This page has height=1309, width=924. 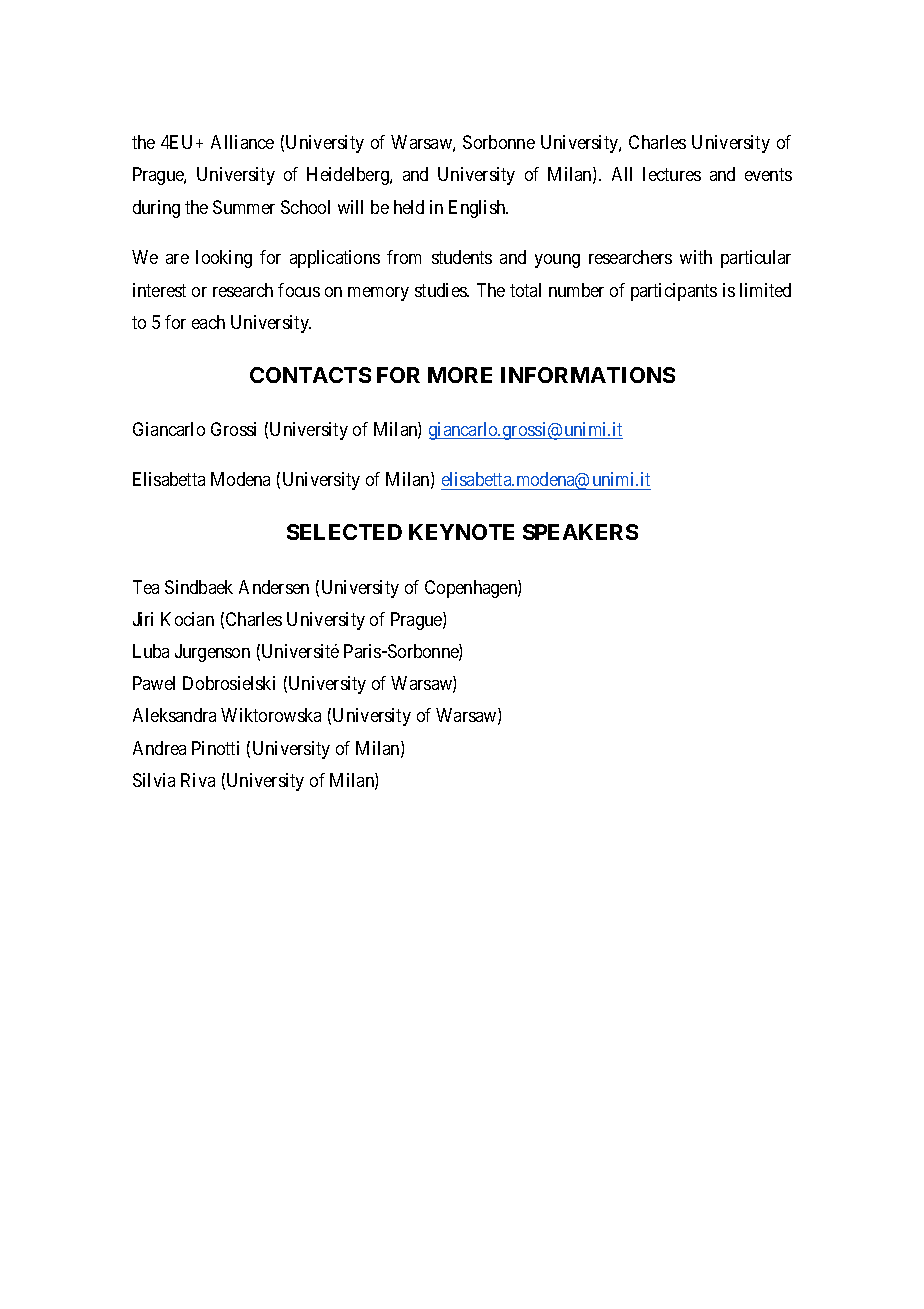 I want to click on Alliance, so click(x=242, y=142).
